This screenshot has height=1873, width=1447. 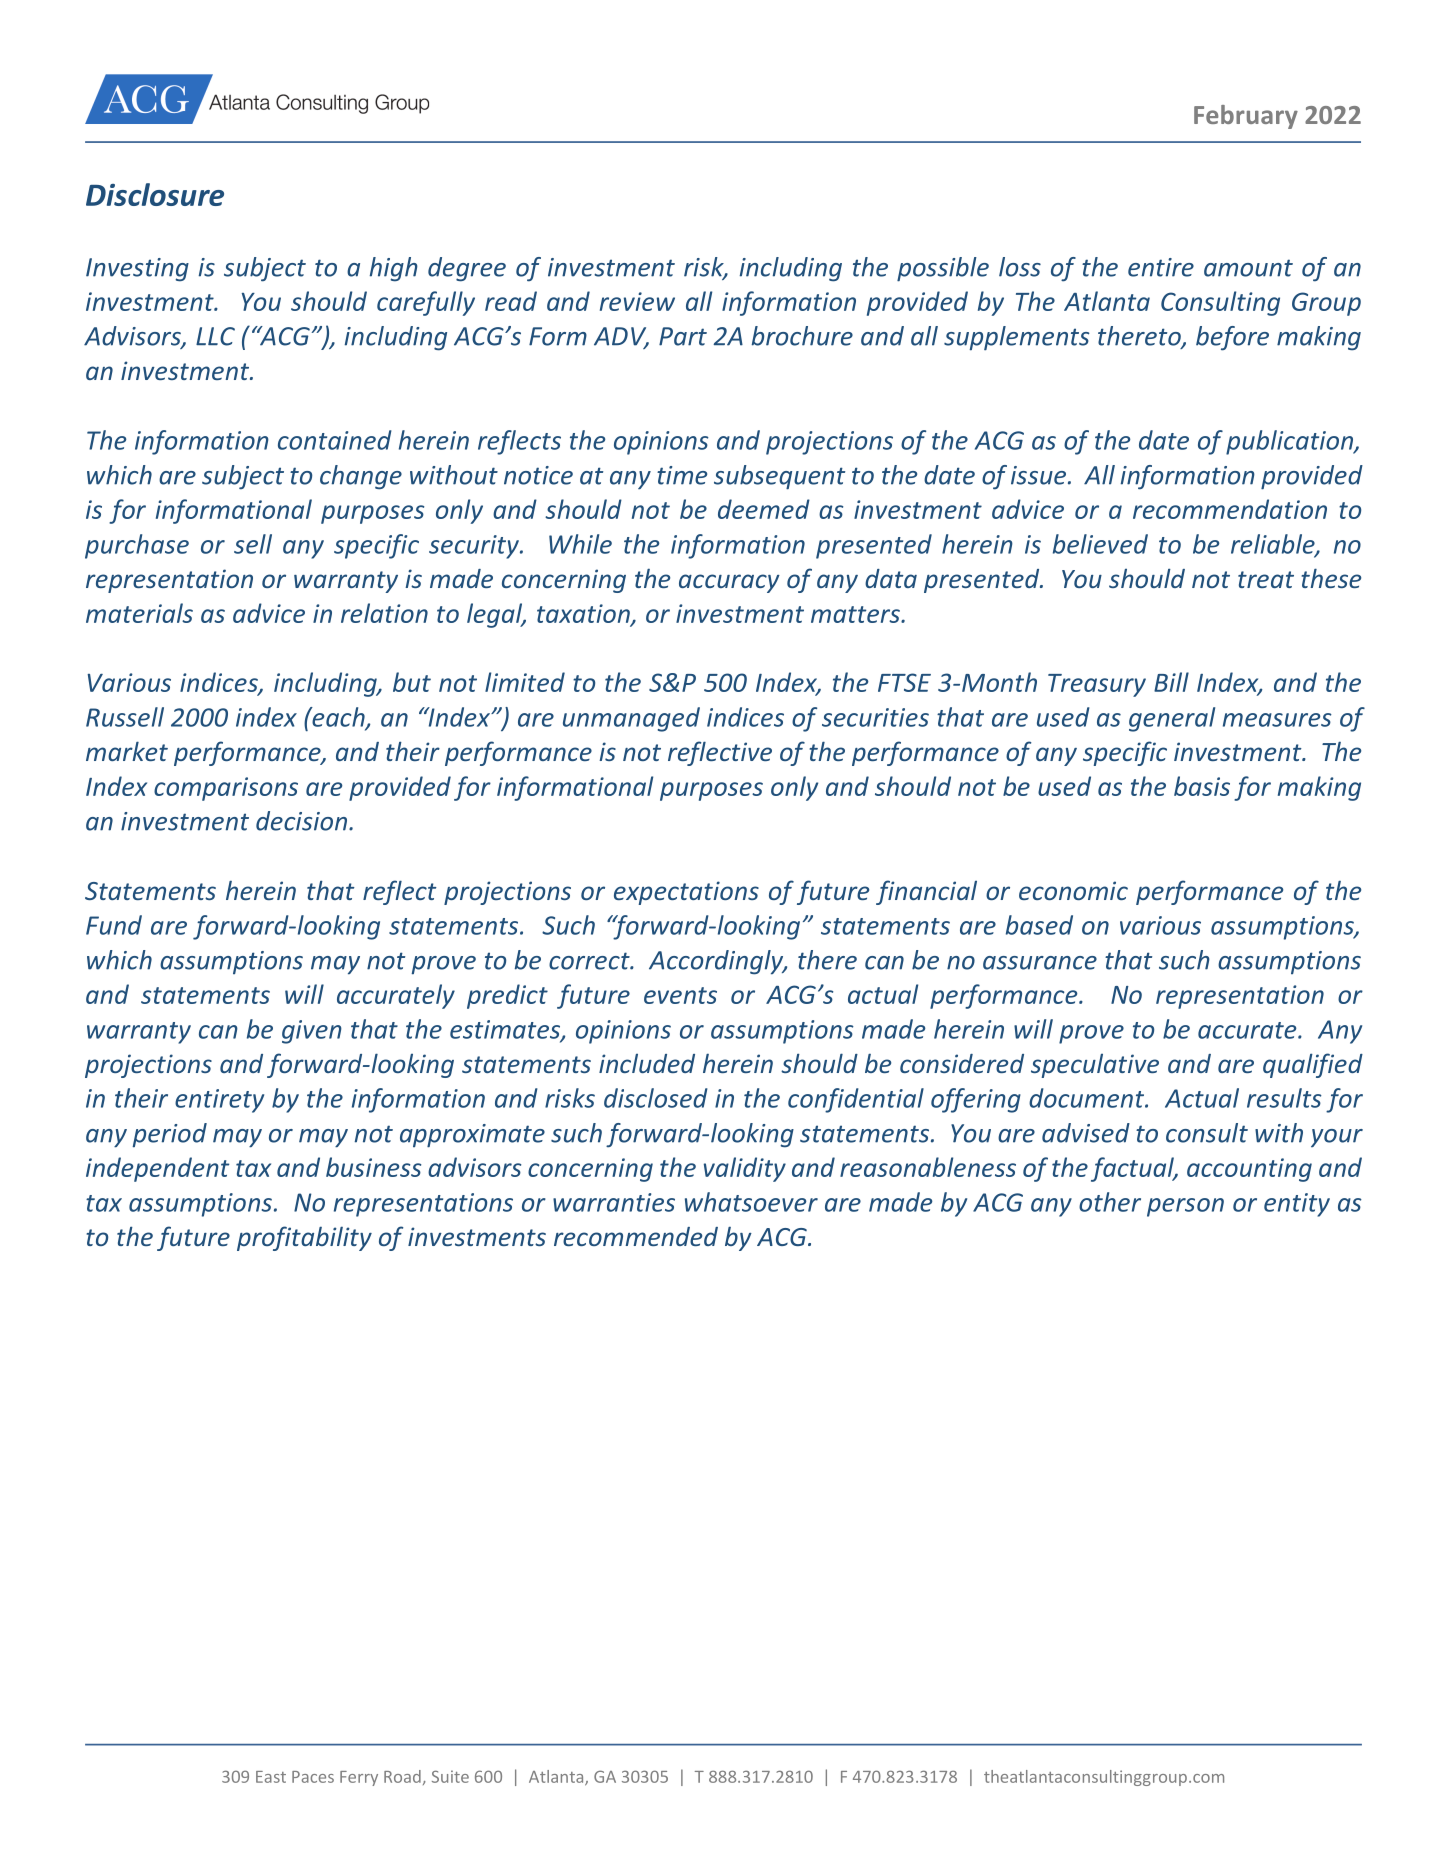 What do you see at coordinates (271, 1777) in the screenshot?
I see `East` at bounding box center [271, 1777].
